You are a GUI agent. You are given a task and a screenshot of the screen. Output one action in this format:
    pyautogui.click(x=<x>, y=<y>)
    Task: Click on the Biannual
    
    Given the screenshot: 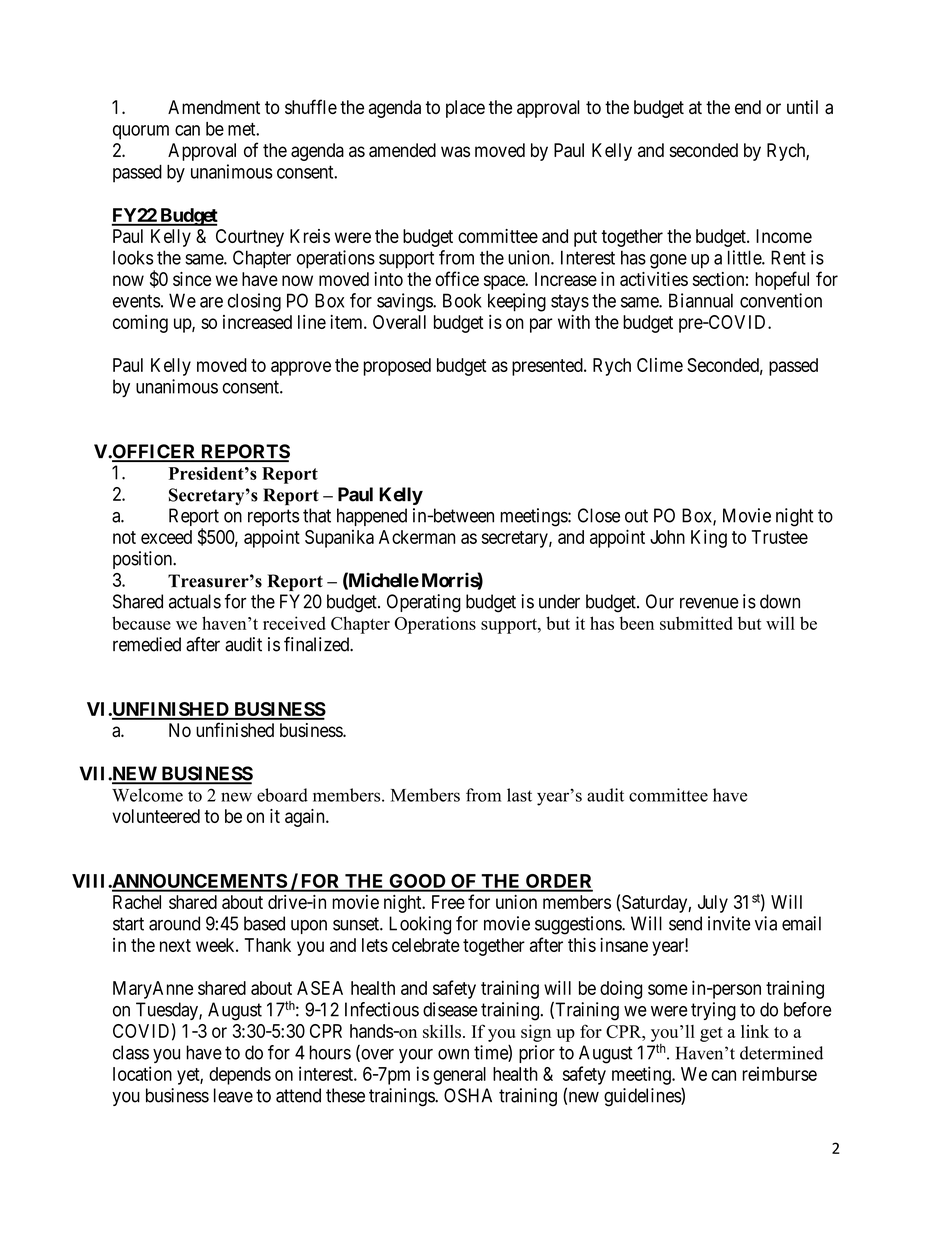 What is the action you would take?
    pyautogui.click(x=701, y=300)
